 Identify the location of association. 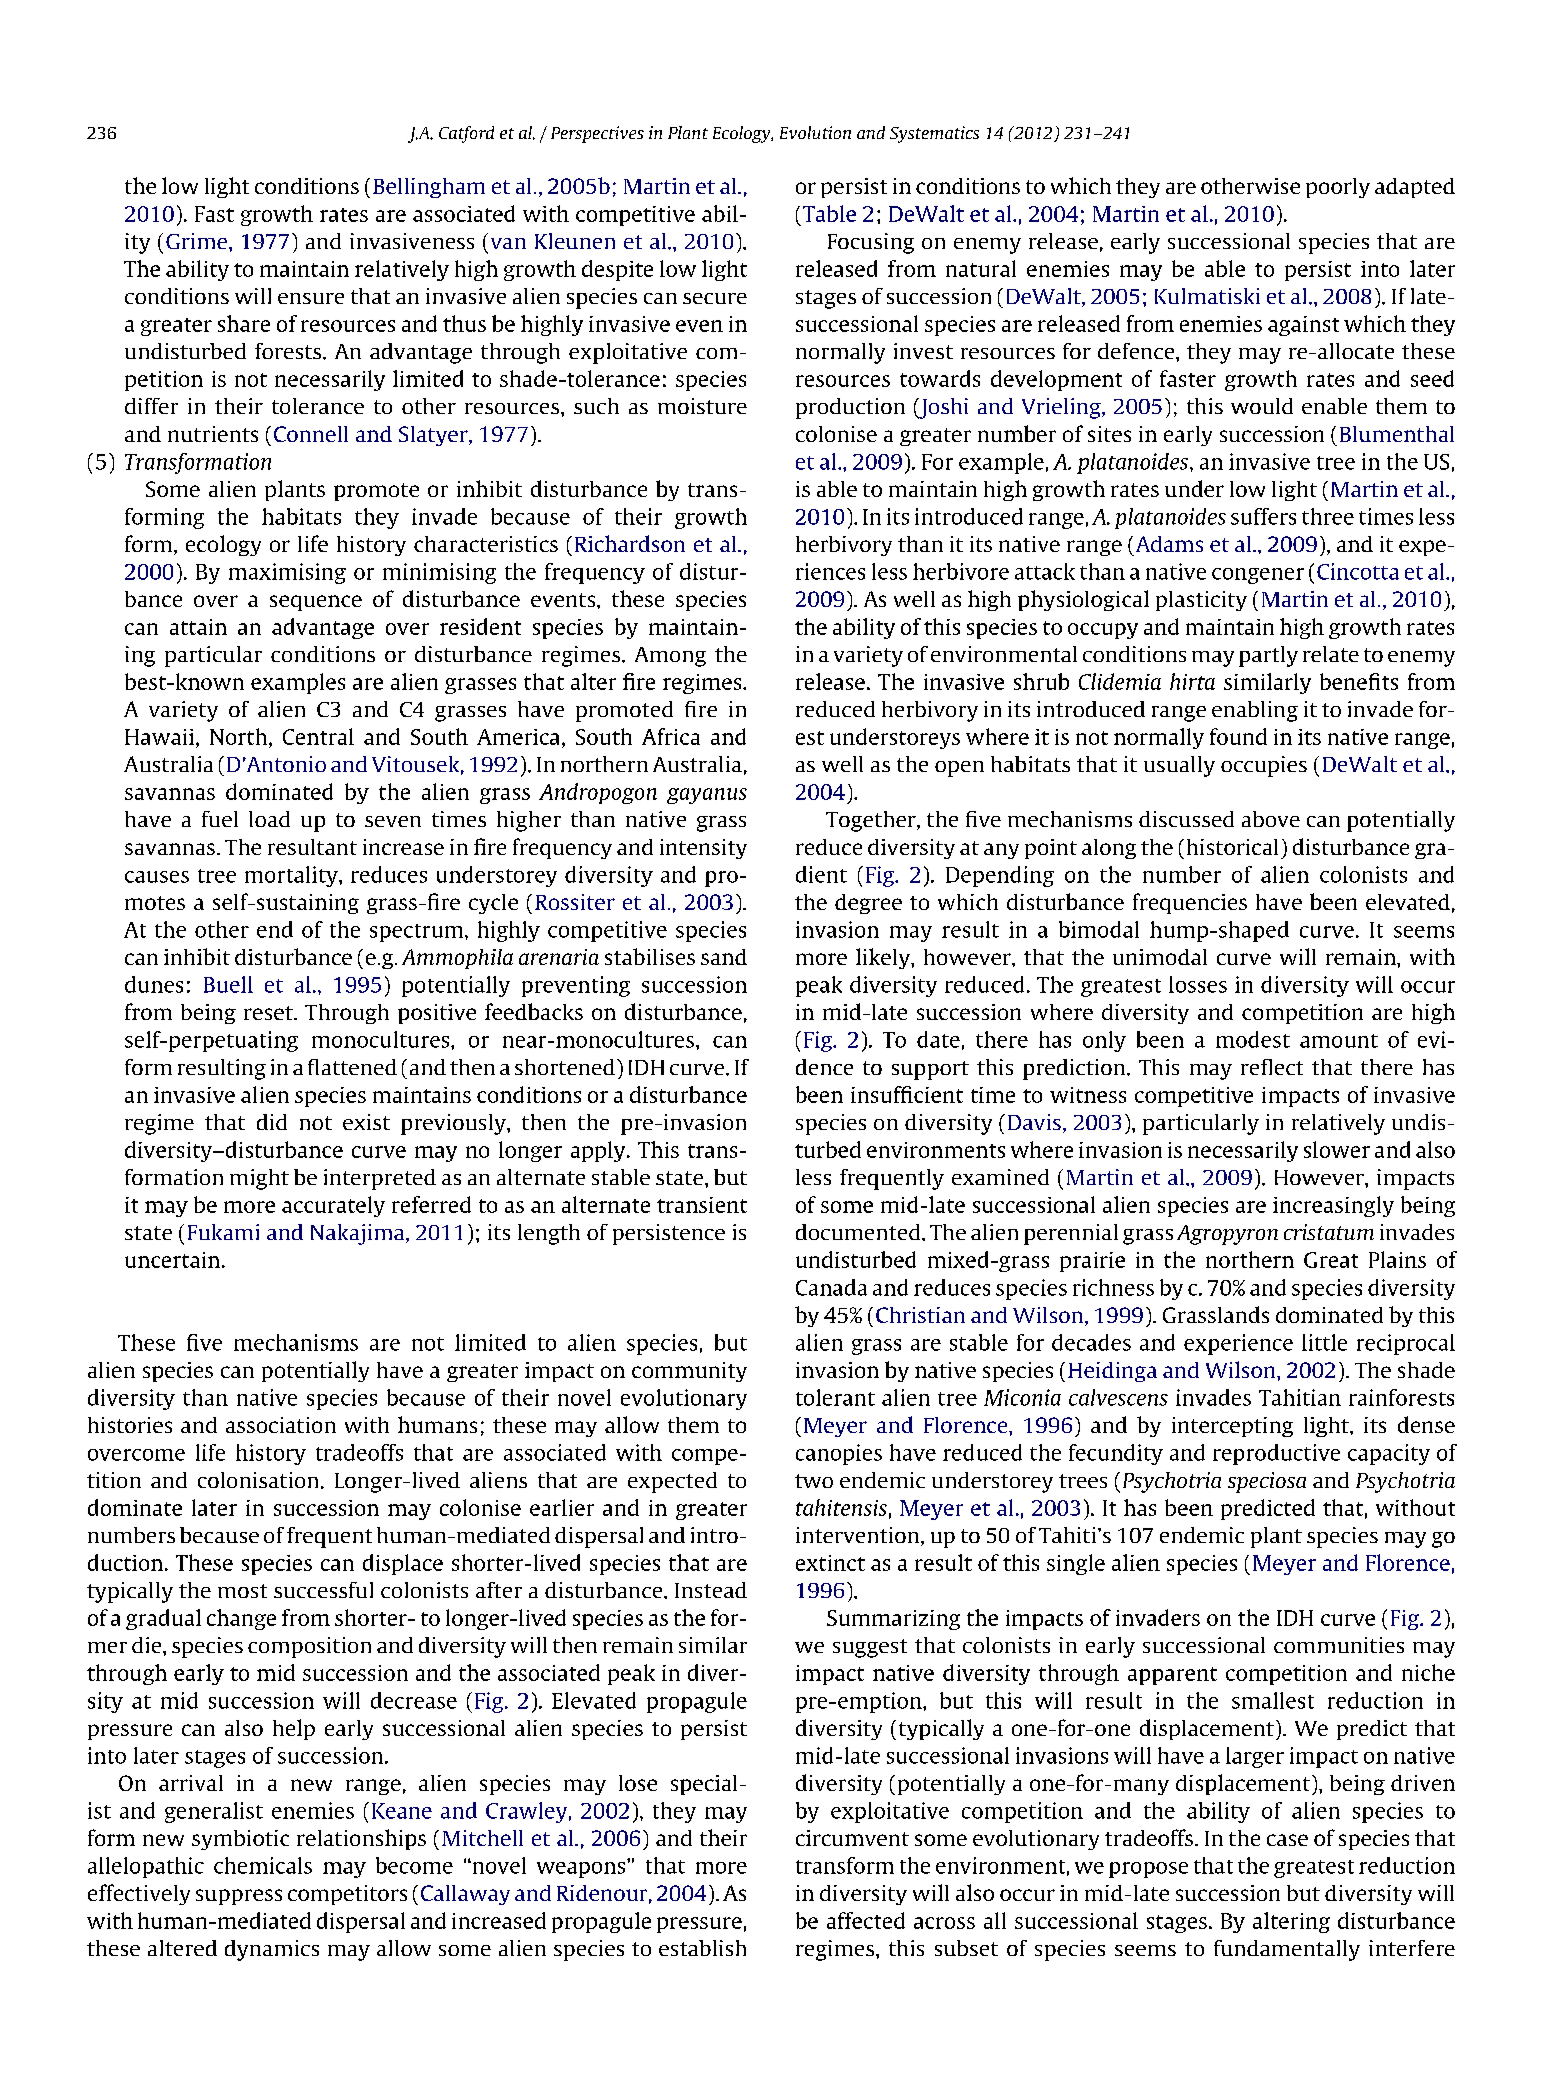
(281, 1425).
